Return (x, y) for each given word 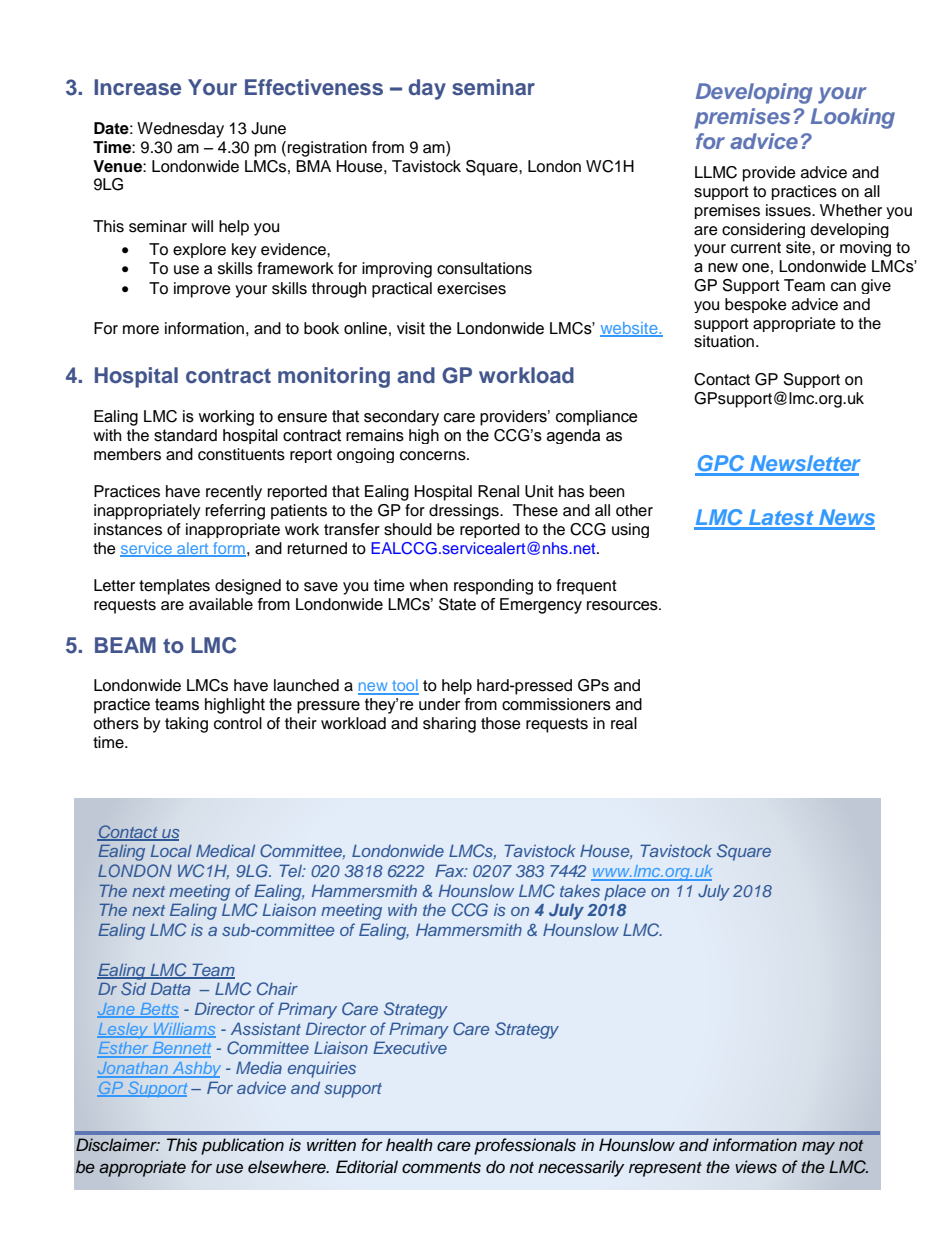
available (221, 604)
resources (623, 606)
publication (242, 1146)
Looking (853, 118)
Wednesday (180, 130)
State (457, 604)
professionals (525, 1146)
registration (327, 149)
